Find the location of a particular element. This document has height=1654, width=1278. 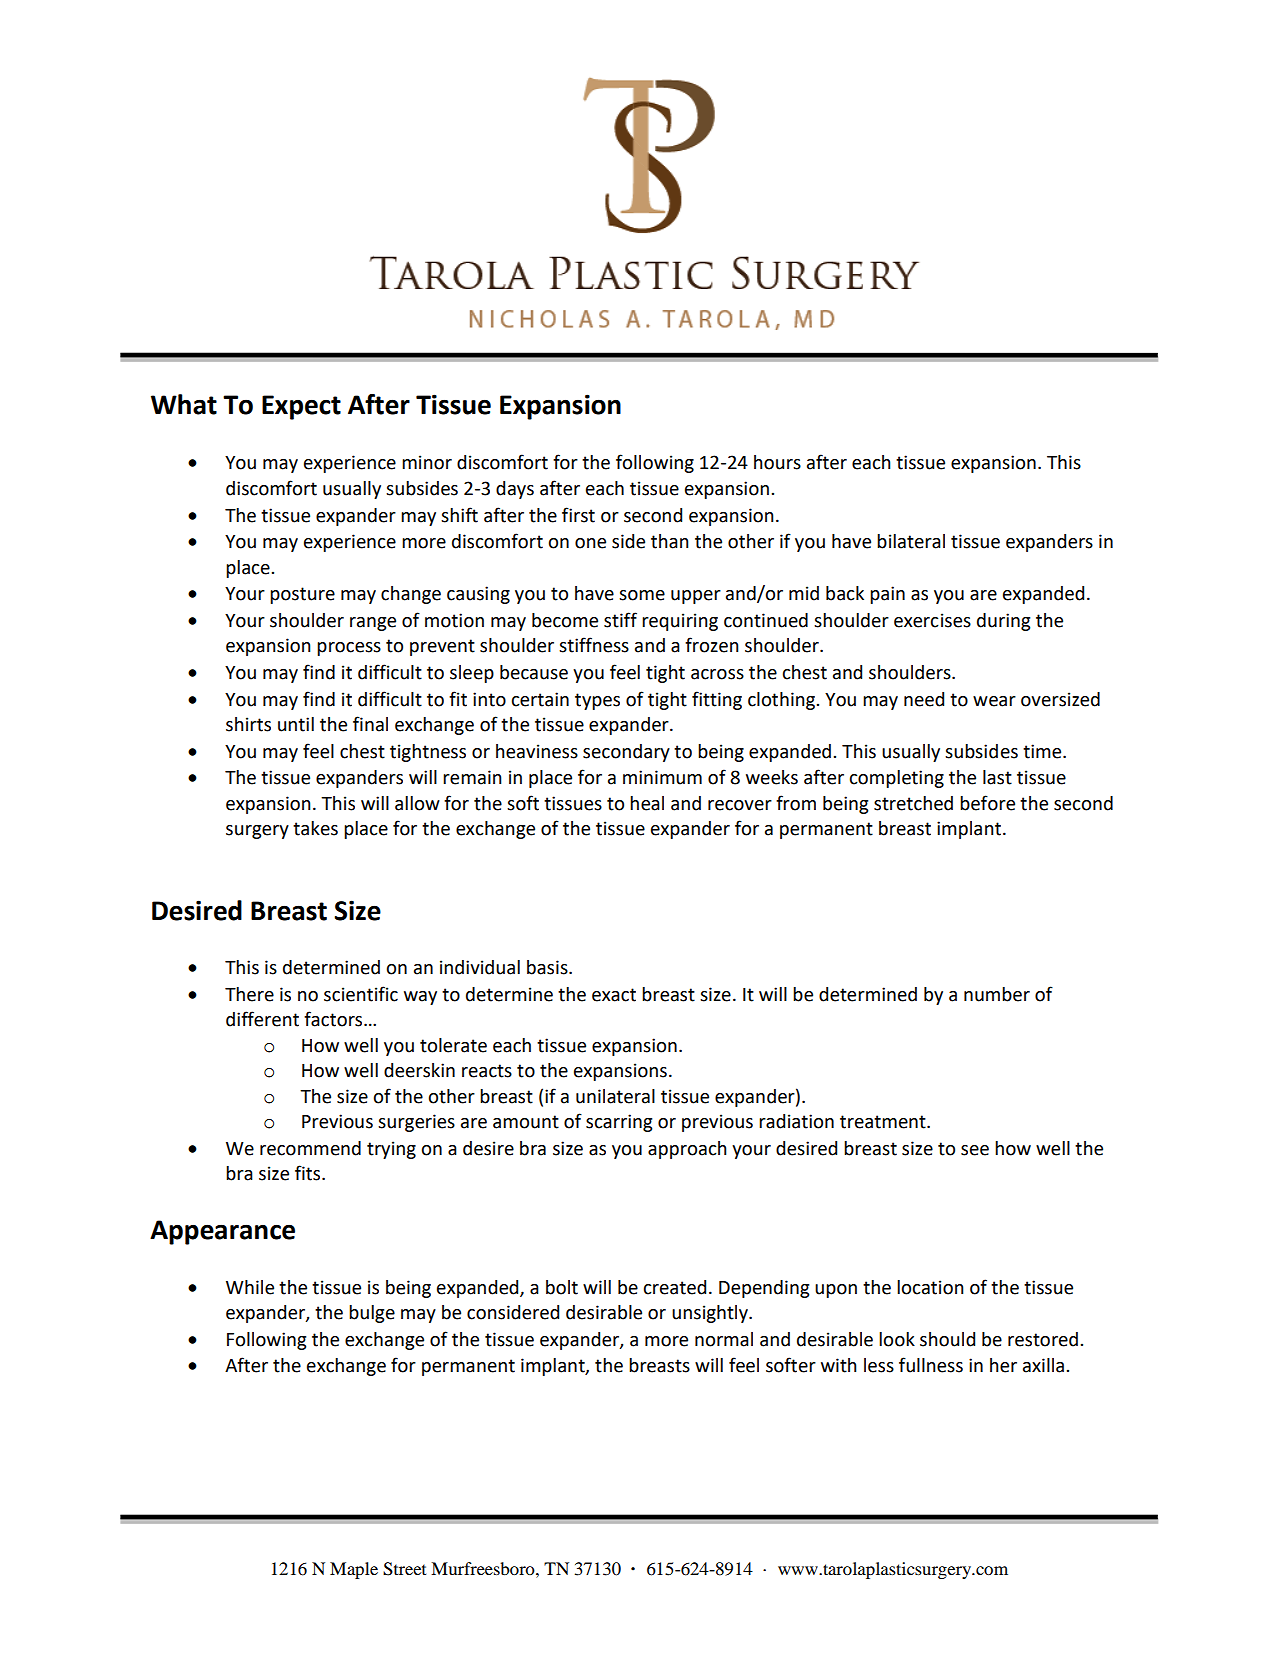

first is located at coordinates (578, 515).
